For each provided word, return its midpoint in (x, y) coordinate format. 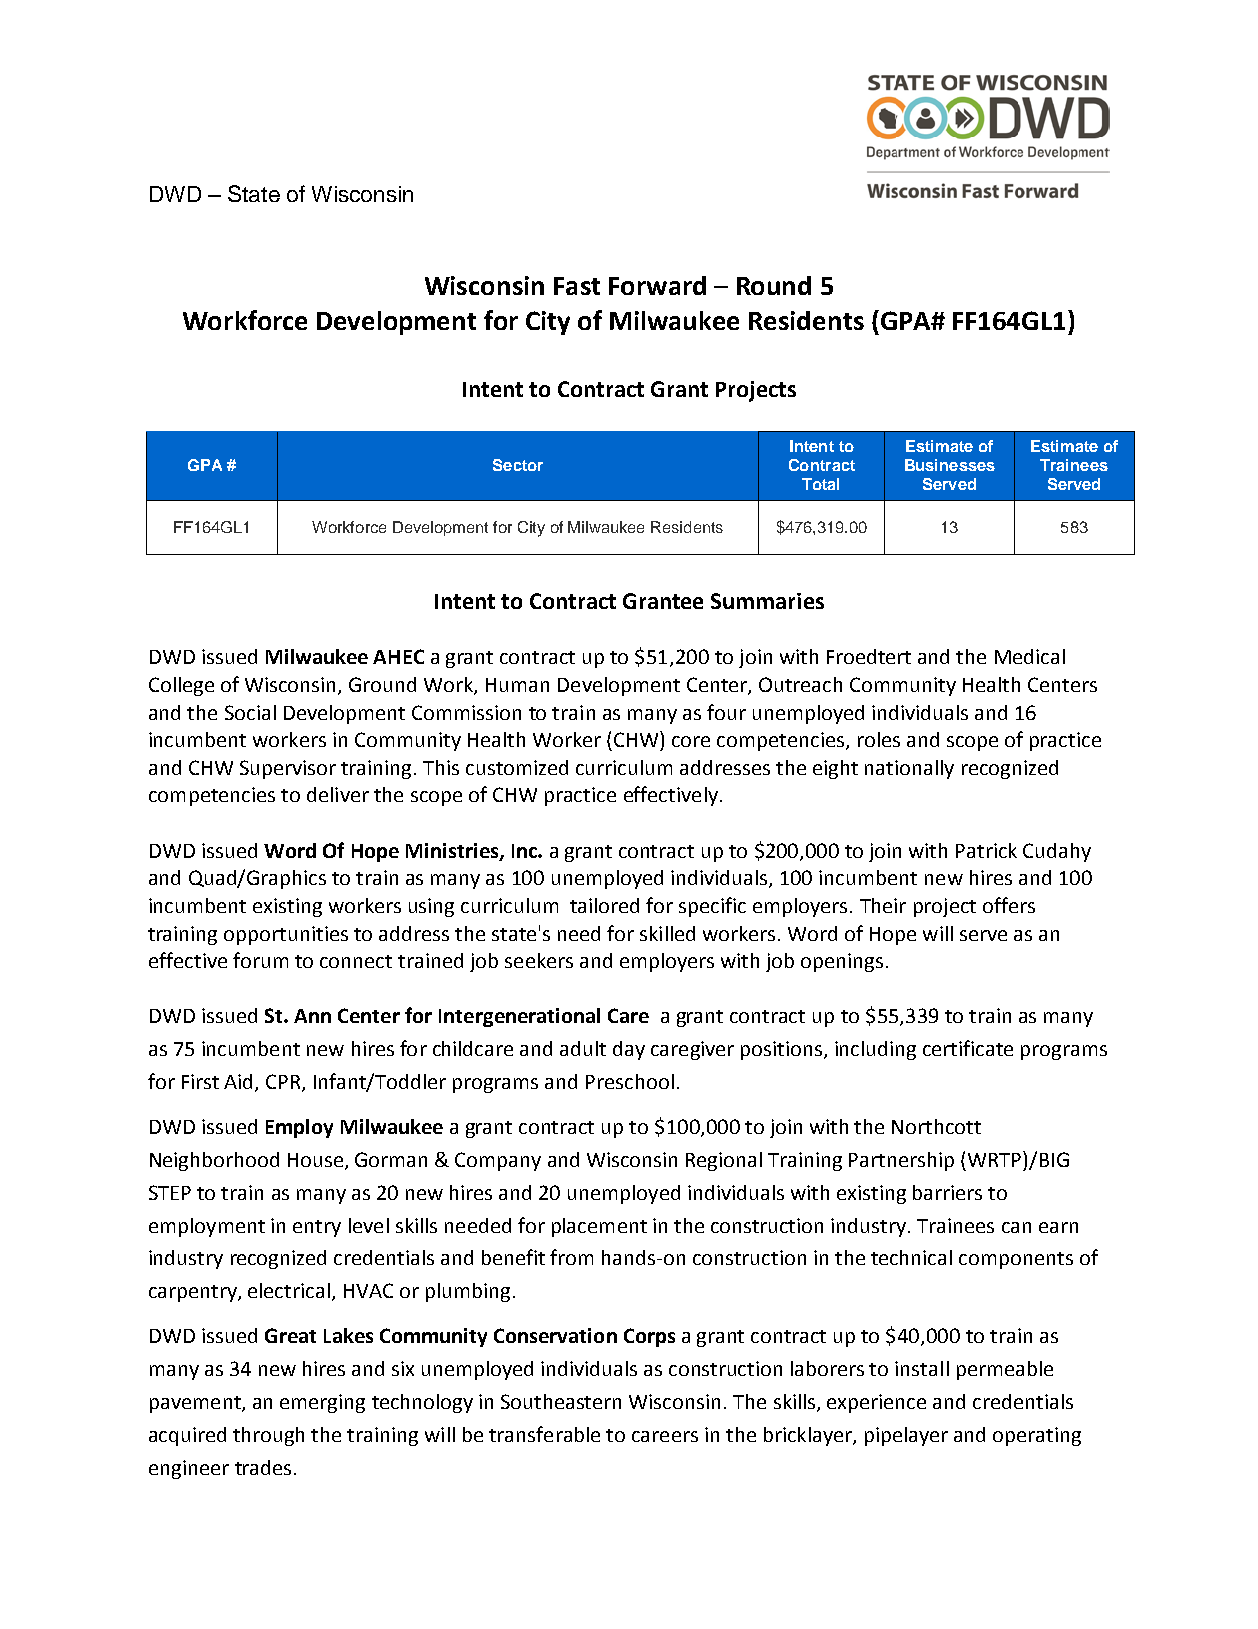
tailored (604, 905)
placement (599, 1227)
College (181, 686)
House (315, 1160)
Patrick (986, 850)
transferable (544, 1434)
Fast (577, 286)
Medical (1030, 656)
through (268, 1436)
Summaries (767, 601)
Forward (657, 285)
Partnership (901, 1161)
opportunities (286, 935)
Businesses (950, 465)
